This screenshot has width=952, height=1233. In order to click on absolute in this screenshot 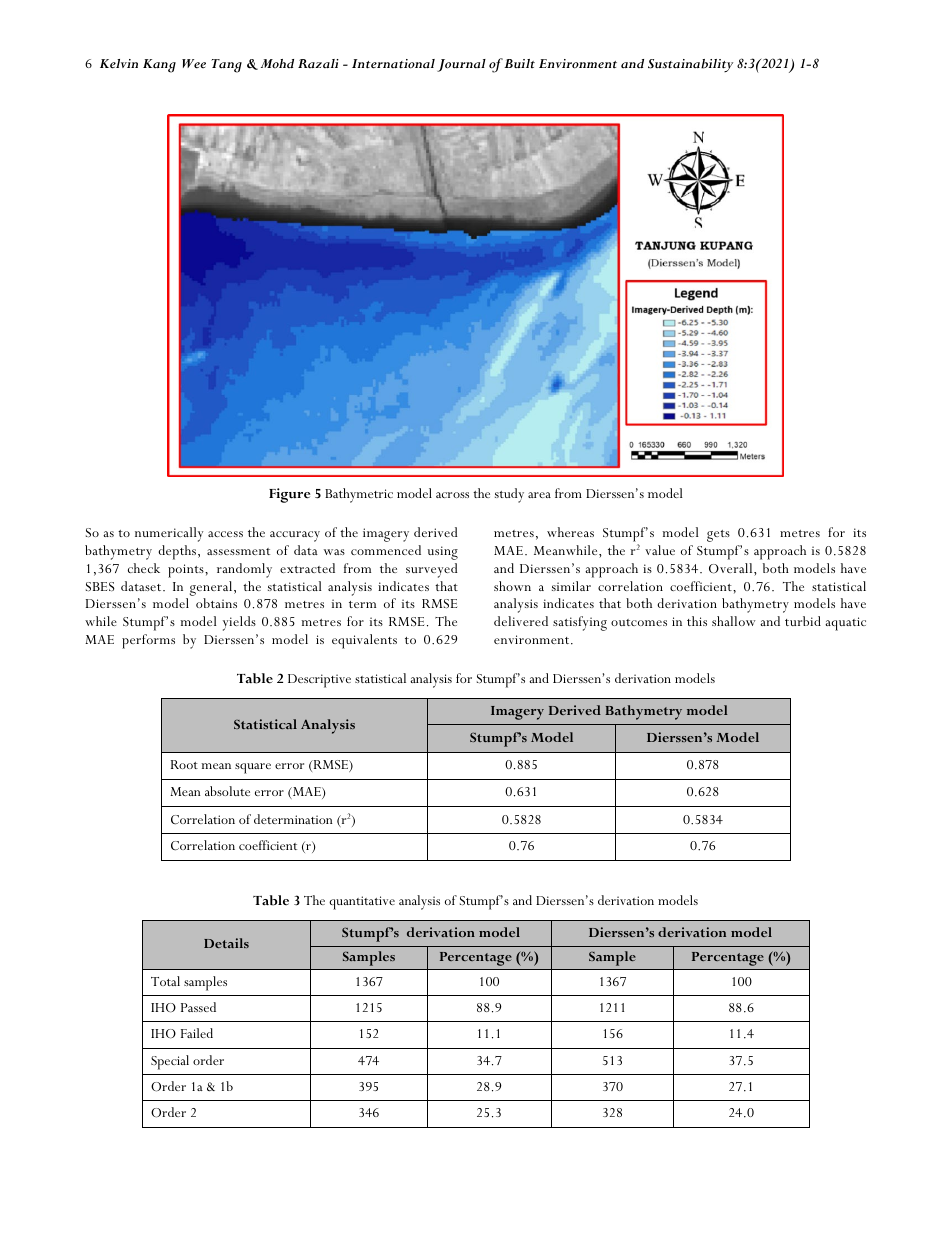, I will do `click(227, 791)`.
